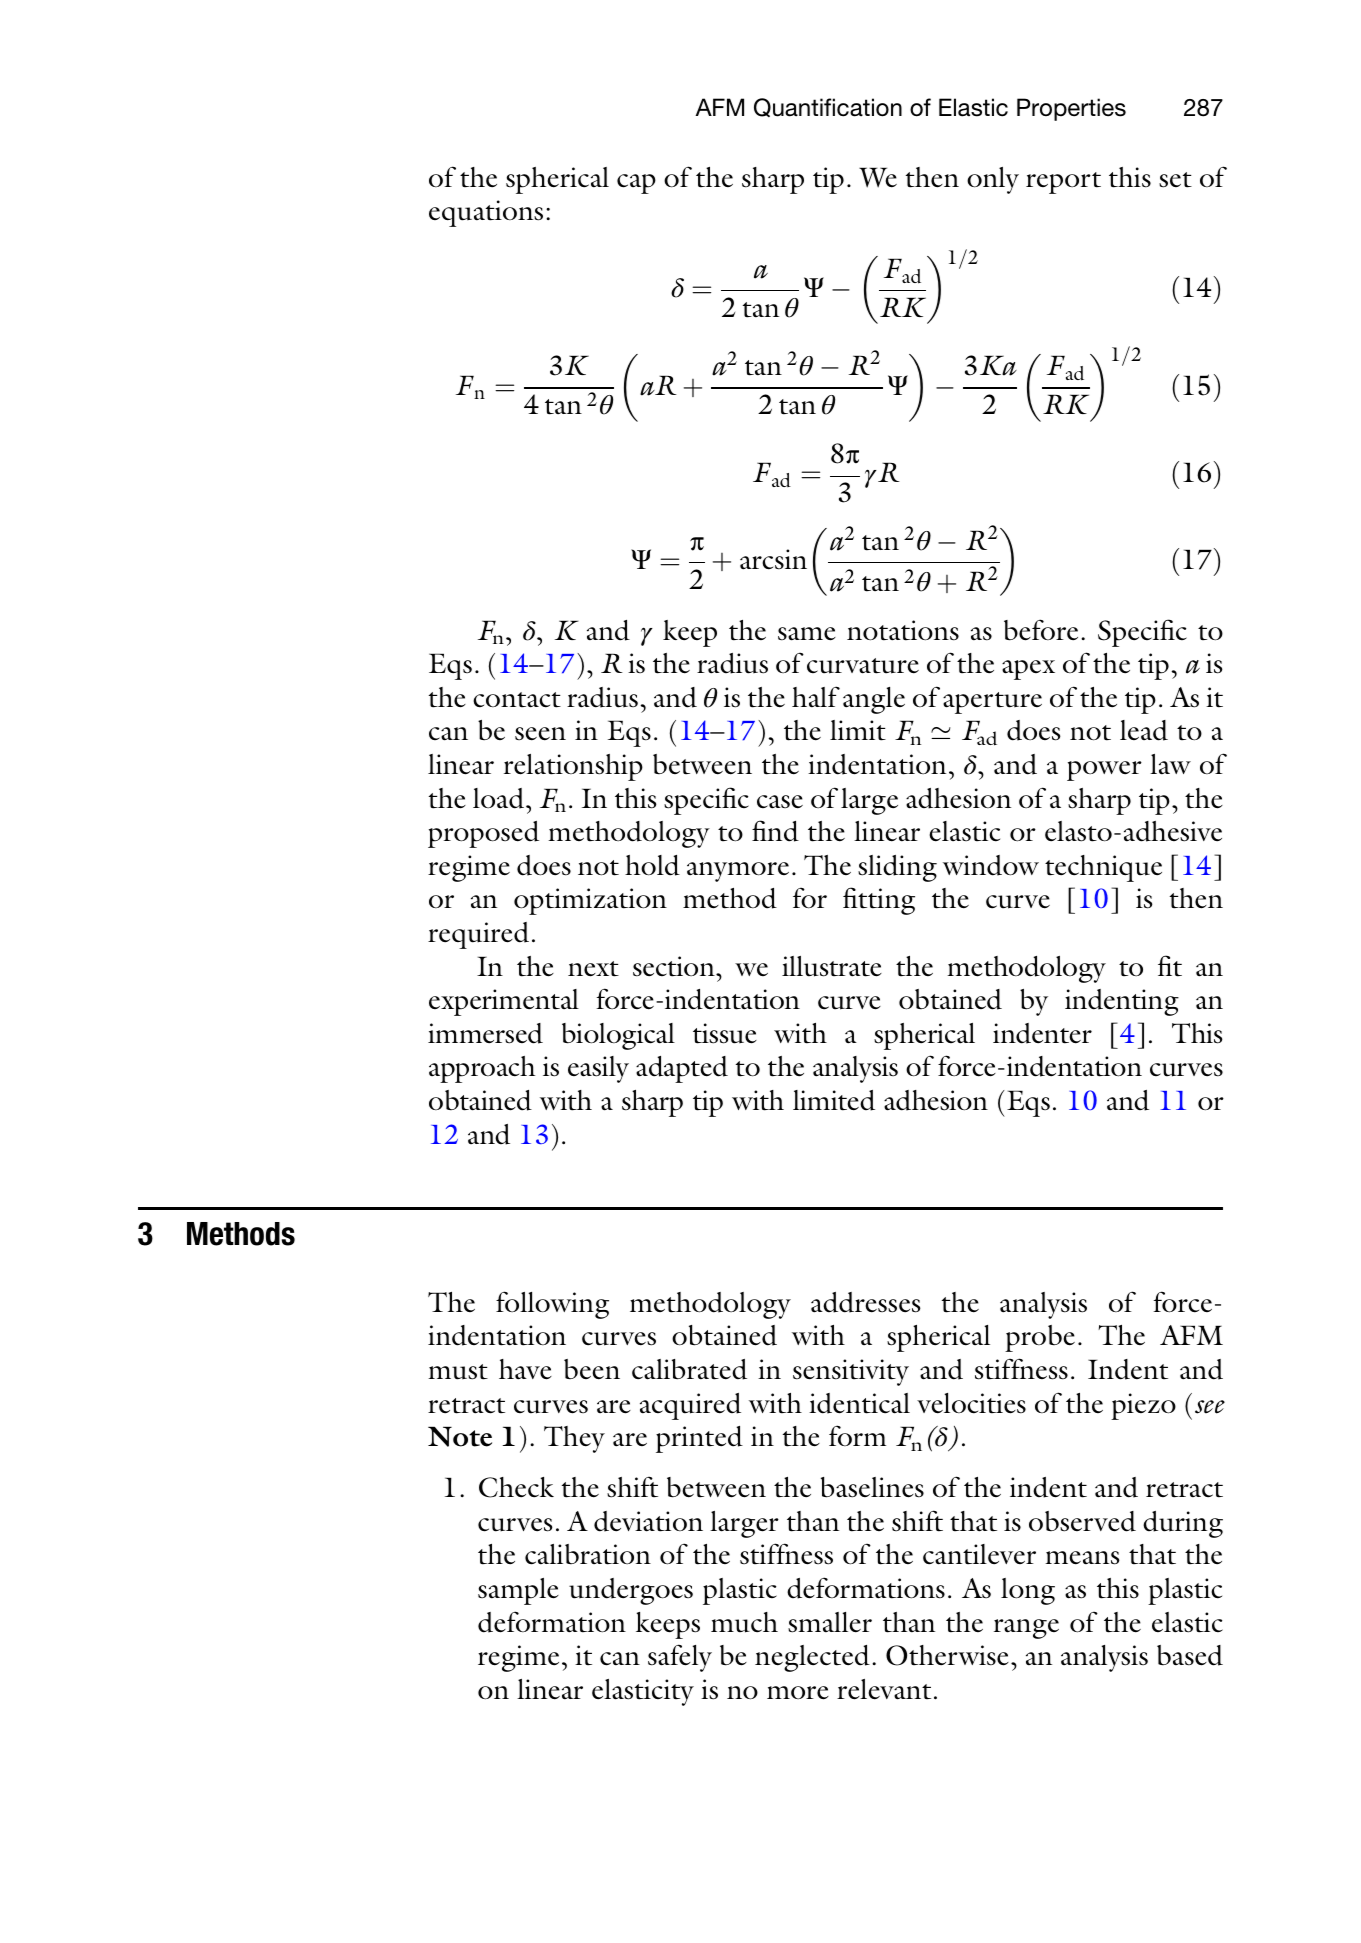 The image size is (1361, 1943). I want to click on report, so click(1063, 183).
